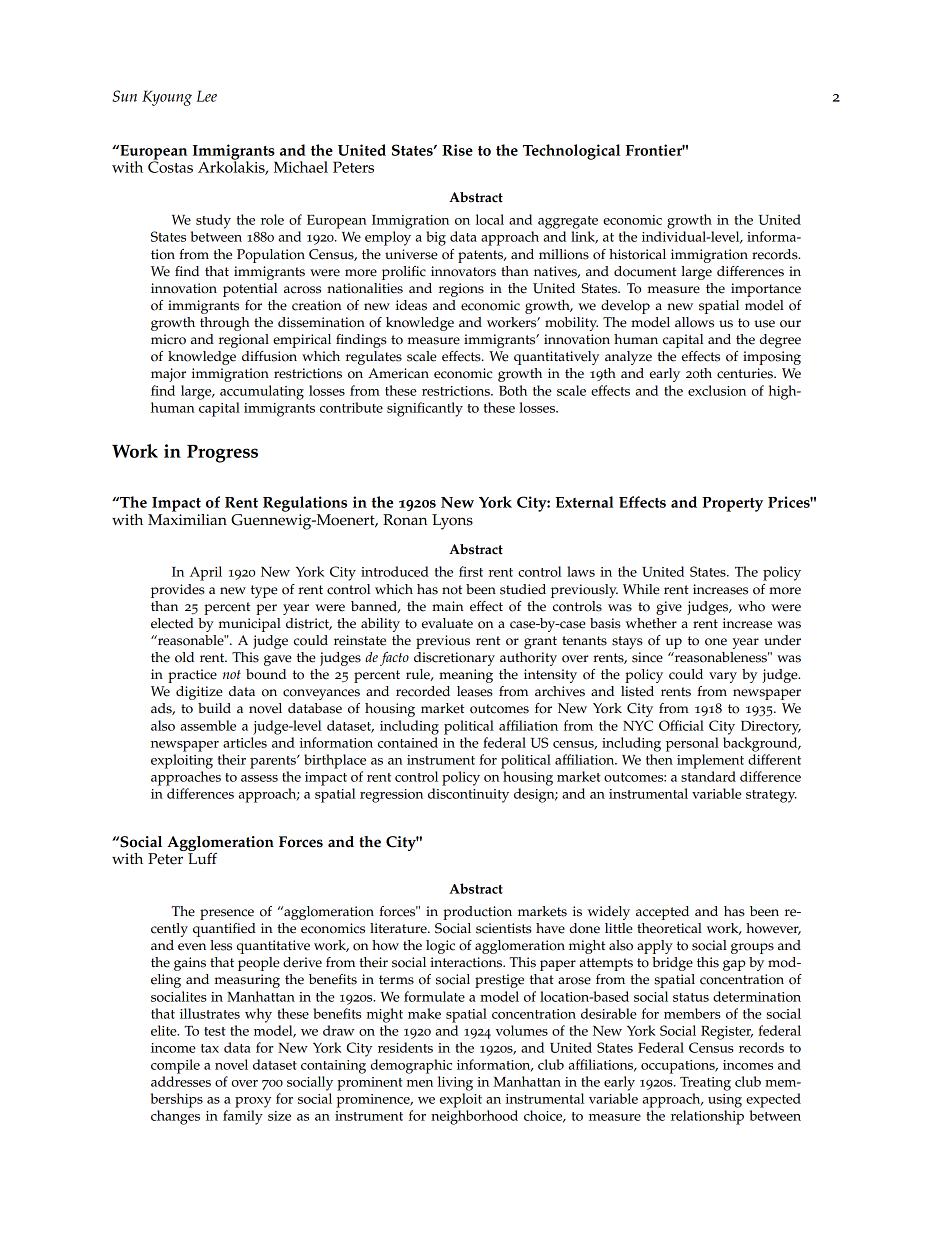 This document has width=952, height=1233. Describe the element at coordinates (457, 150) in the document. I see `Rise` at that location.
